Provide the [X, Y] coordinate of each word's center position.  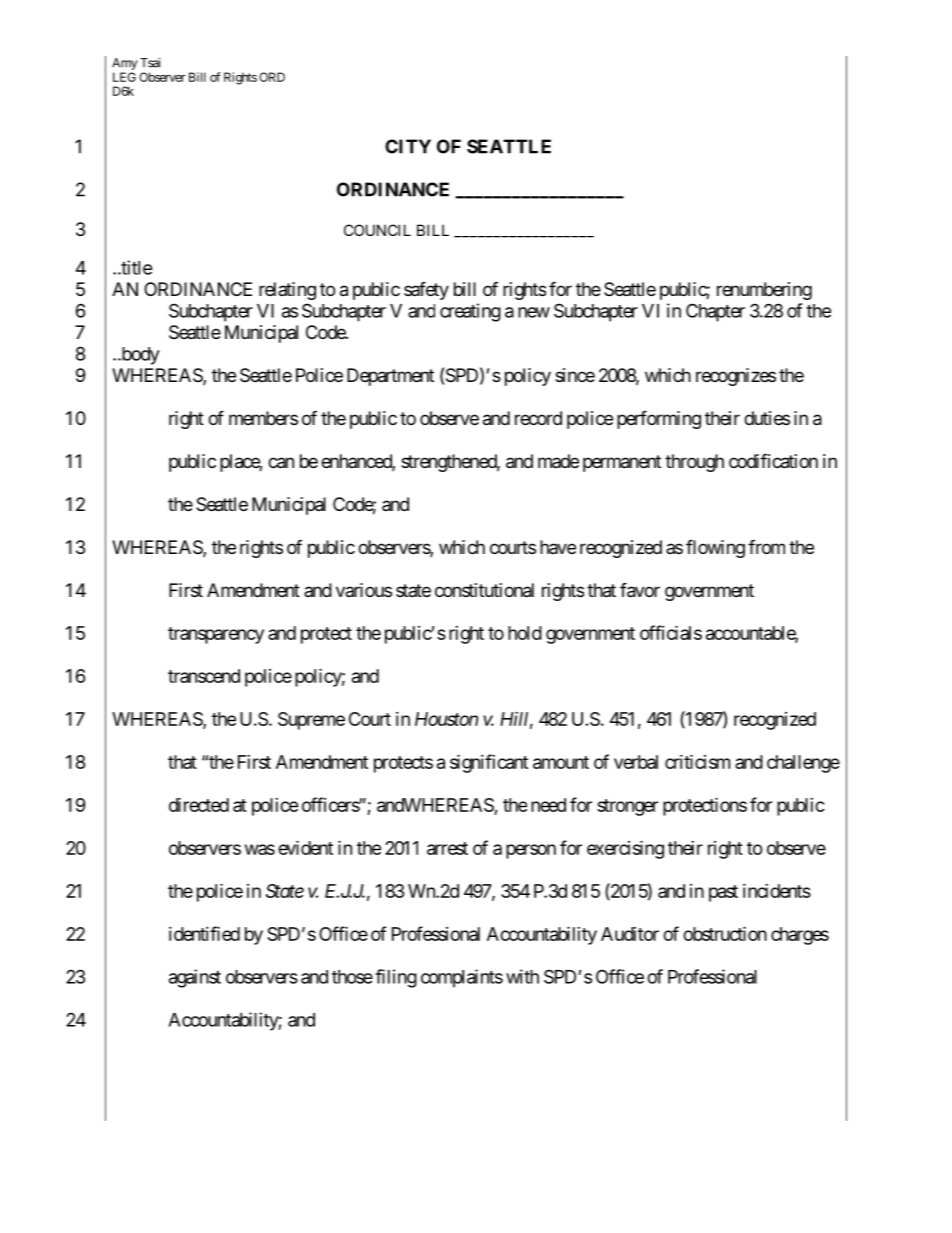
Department [390, 377]
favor [640, 590]
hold [525, 633]
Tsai [150, 63]
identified [204, 933]
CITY [408, 146]
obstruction [725, 933]
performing [659, 419]
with [522, 976]
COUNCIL [377, 230]
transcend [204, 676]
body [139, 356]
